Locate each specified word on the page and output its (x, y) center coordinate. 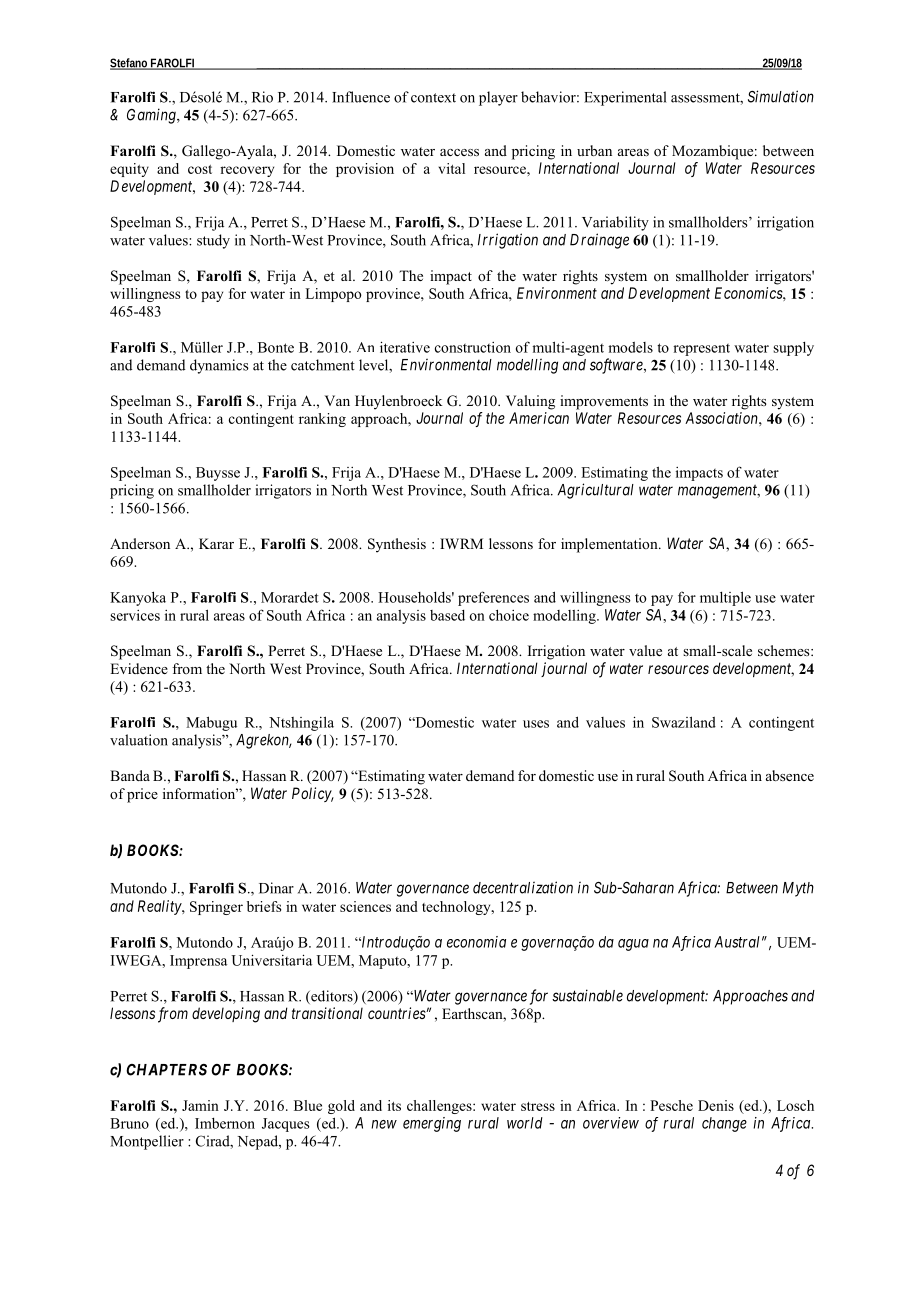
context (433, 98)
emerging (432, 1124)
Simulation (781, 96)
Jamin (200, 1105)
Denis (716, 1105)
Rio (262, 97)
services (135, 615)
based (447, 615)
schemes (785, 650)
